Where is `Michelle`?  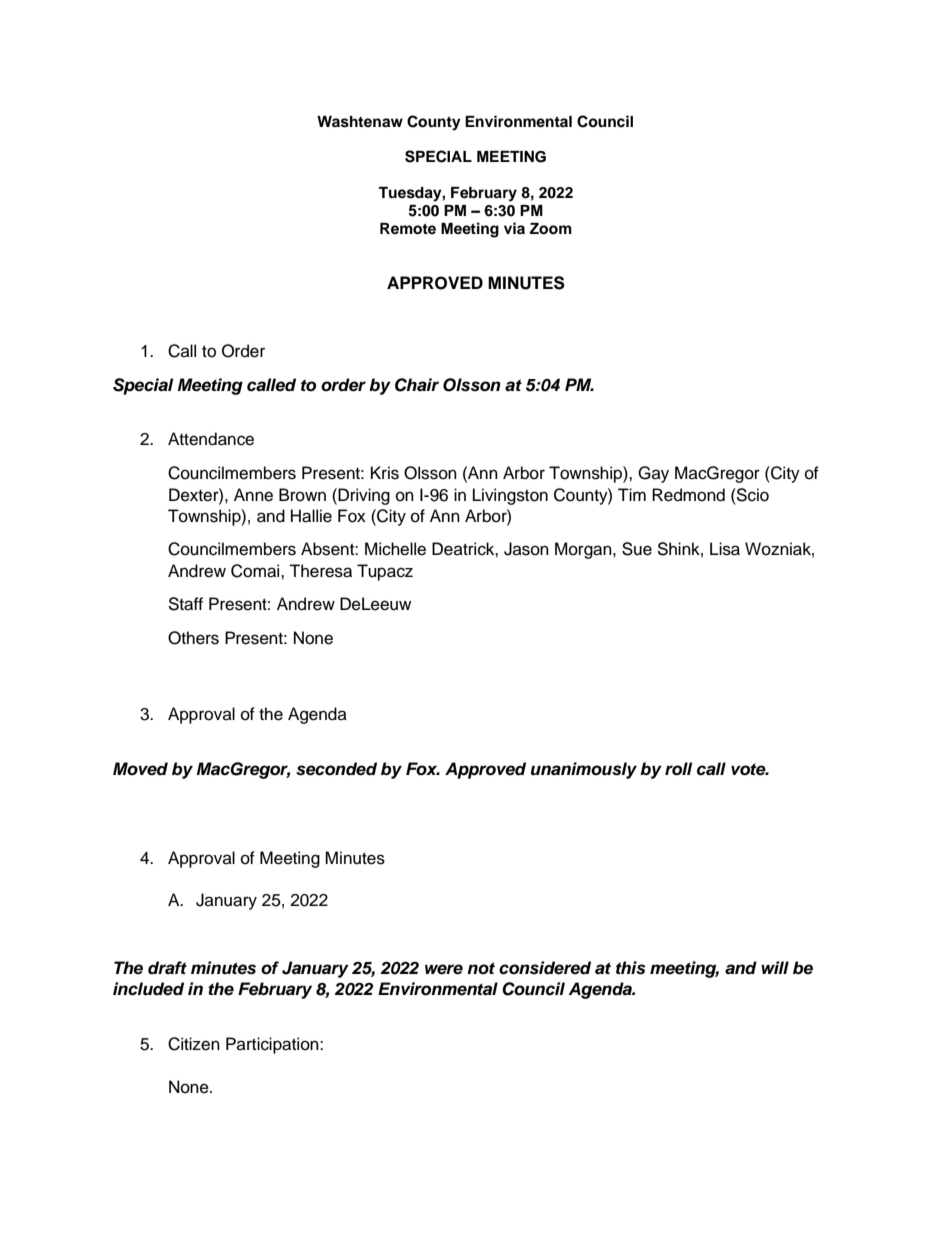 Michelle is located at coordinates (395, 549).
